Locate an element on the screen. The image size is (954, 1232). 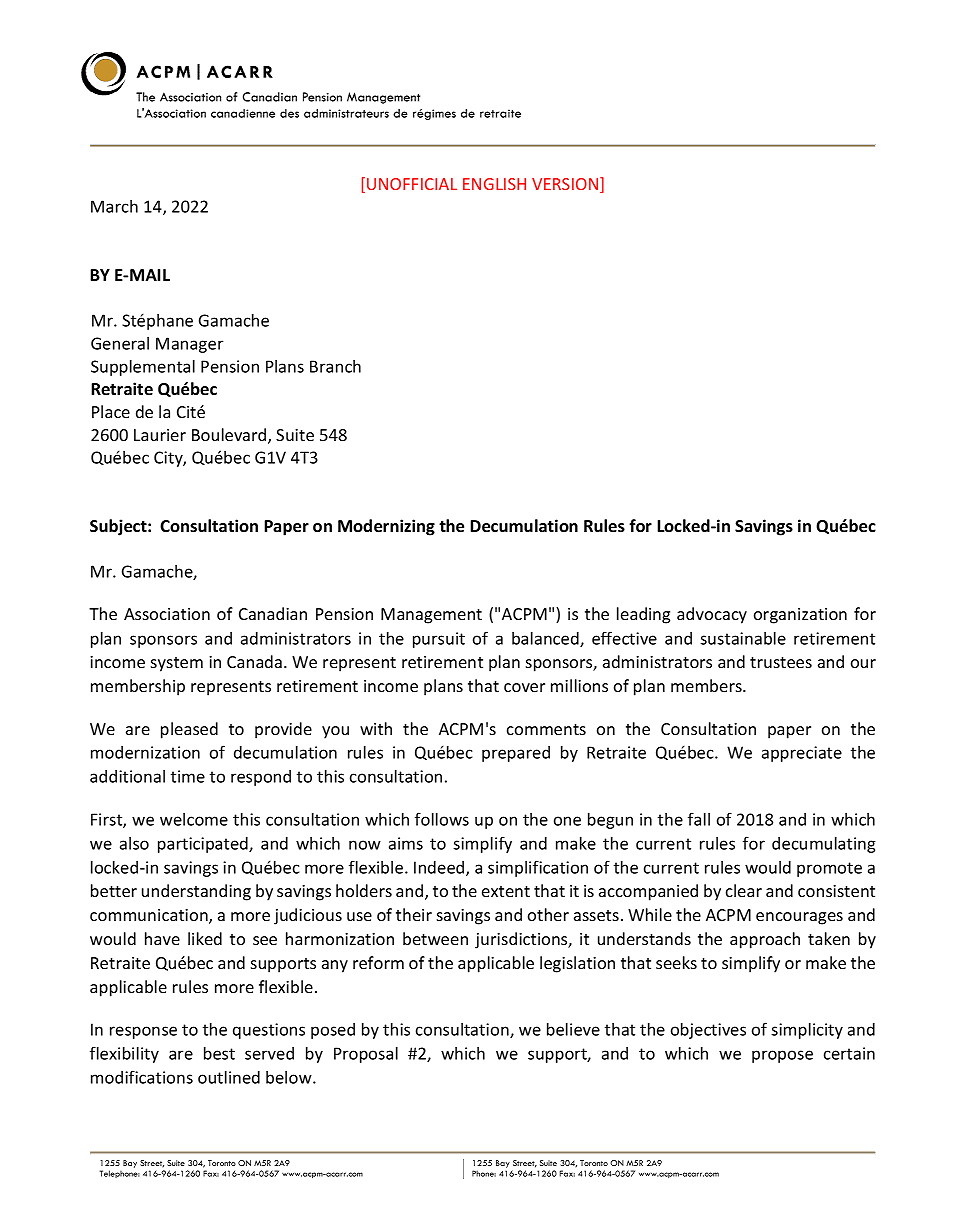
best is located at coordinates (219, 1053).
